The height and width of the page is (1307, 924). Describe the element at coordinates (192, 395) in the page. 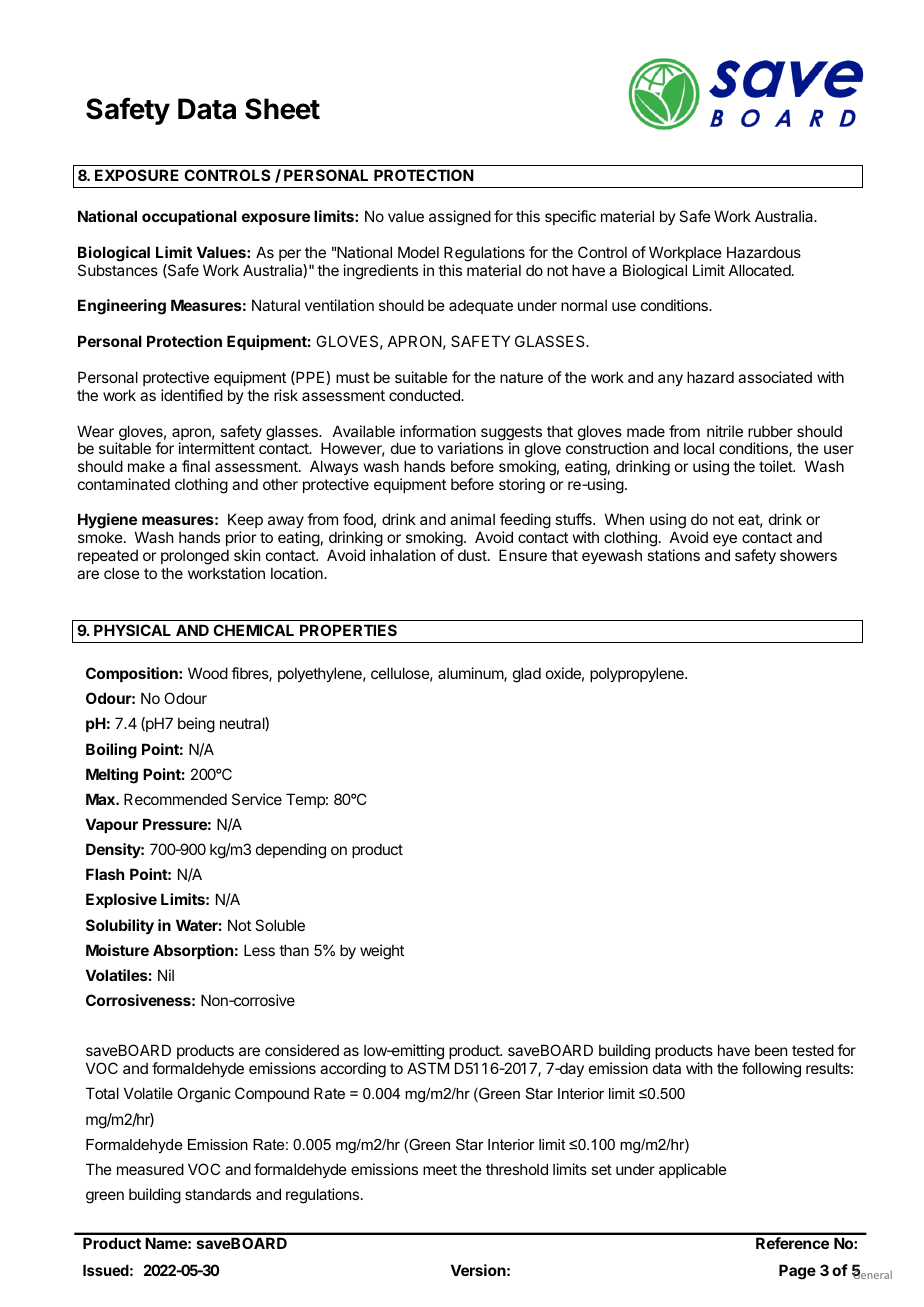

I see `identified` at that location.
